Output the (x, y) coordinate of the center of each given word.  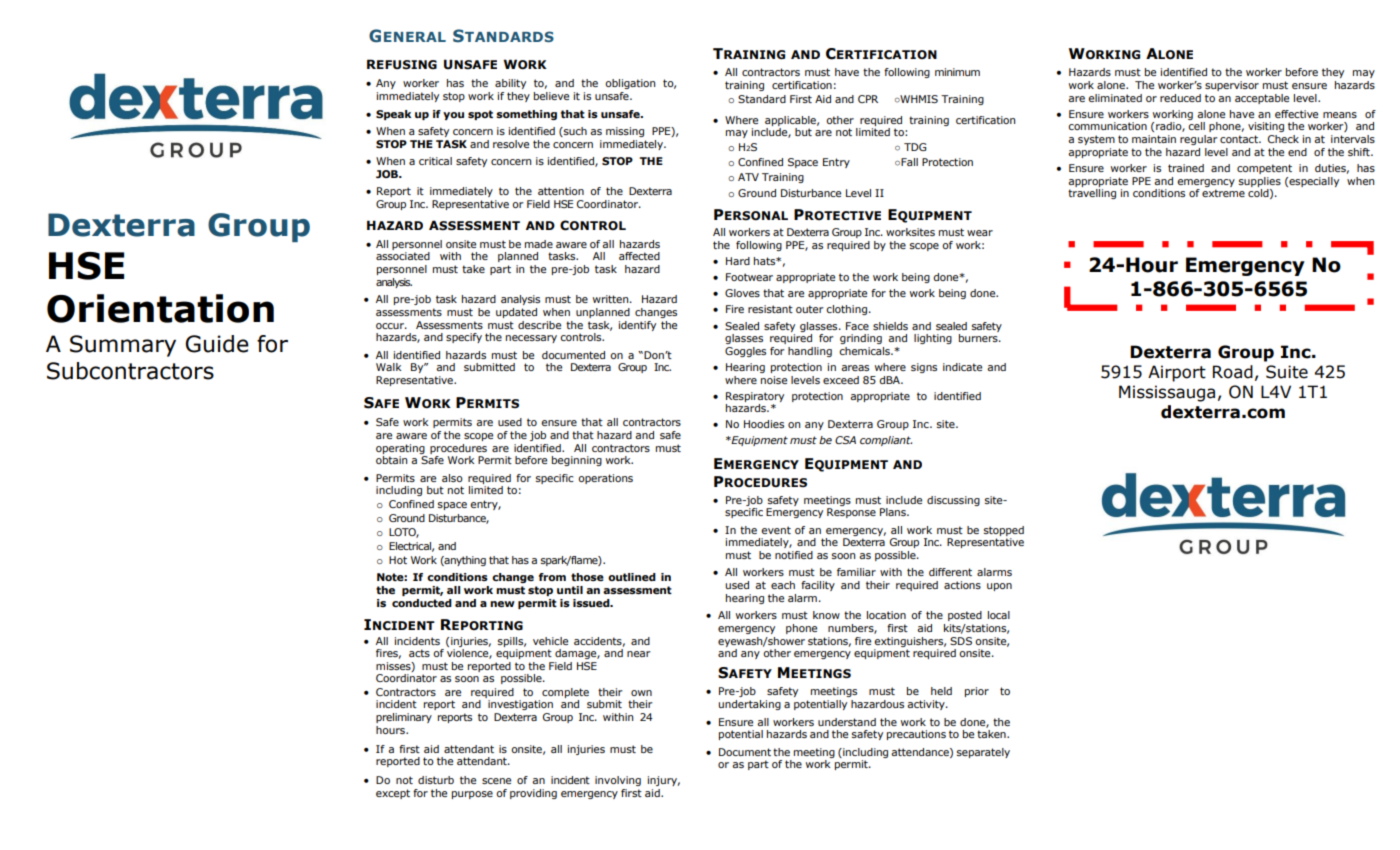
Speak (393, 115)
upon (999, 587)
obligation (630, 84)
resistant (770, 309)
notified (794, 555)
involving (618, 781)
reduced (1180, 98)
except (393, 794)
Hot (398, 560)
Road (1233, 372)
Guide (217, 344)
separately (983, 753)
